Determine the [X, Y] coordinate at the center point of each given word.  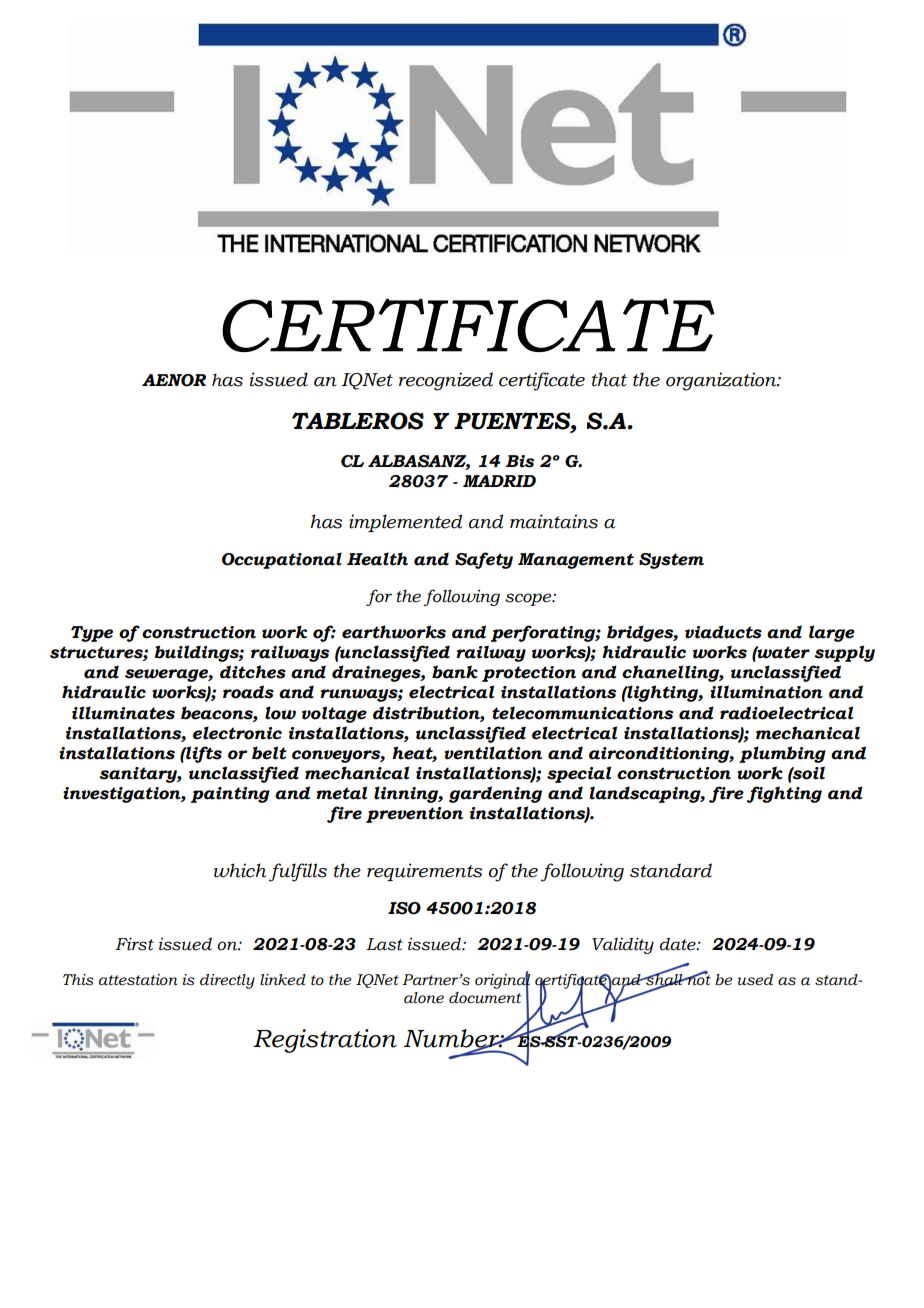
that [609, 379]
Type [92, 634]
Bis [520, 461]
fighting [784, 794]
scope [529, 599]
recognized [446, 381]
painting [230, 795]
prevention [414, 815]
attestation [138, 980]
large [832, 633]
